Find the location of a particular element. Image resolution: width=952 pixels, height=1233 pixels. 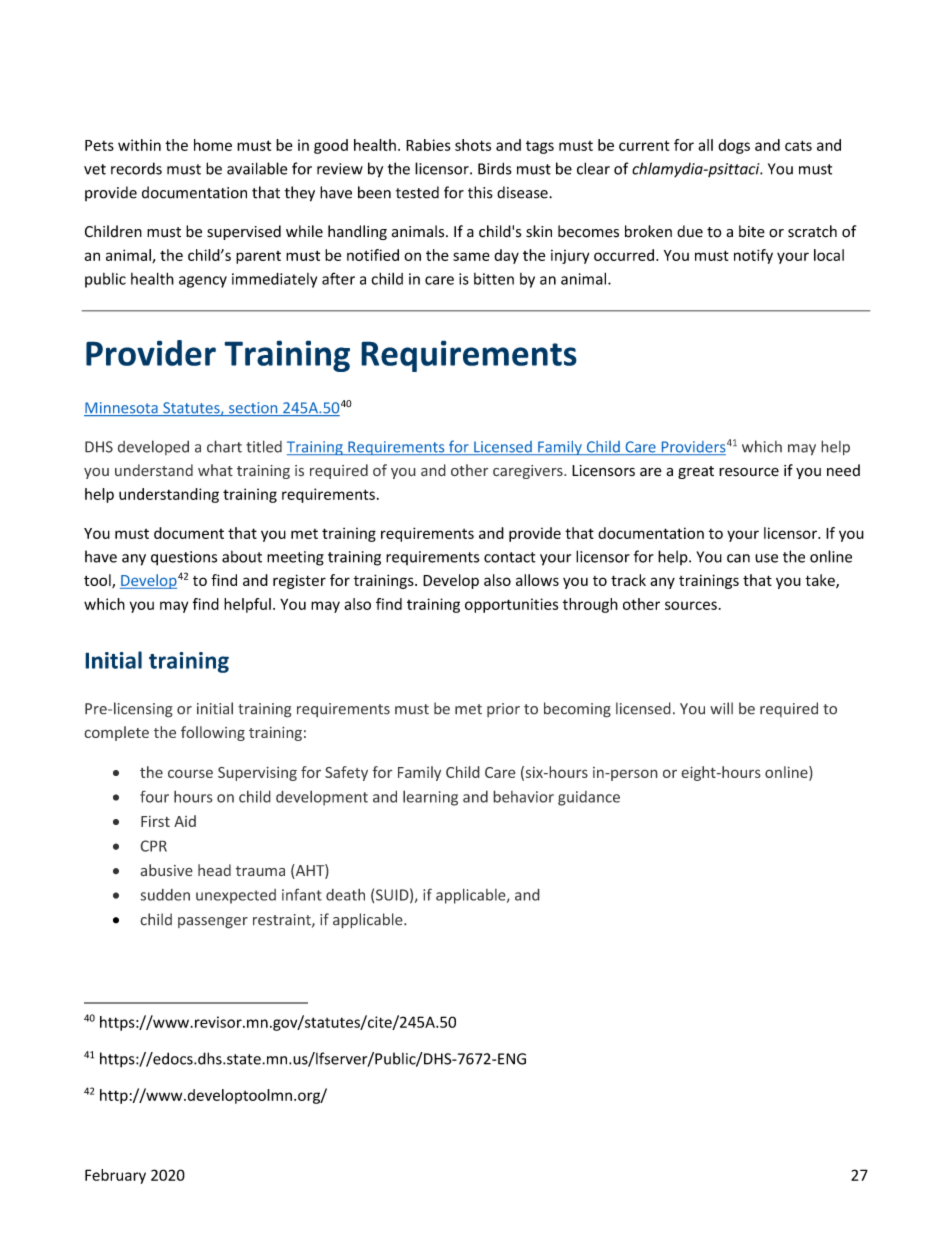

records is located at coordinates (136, 168).
